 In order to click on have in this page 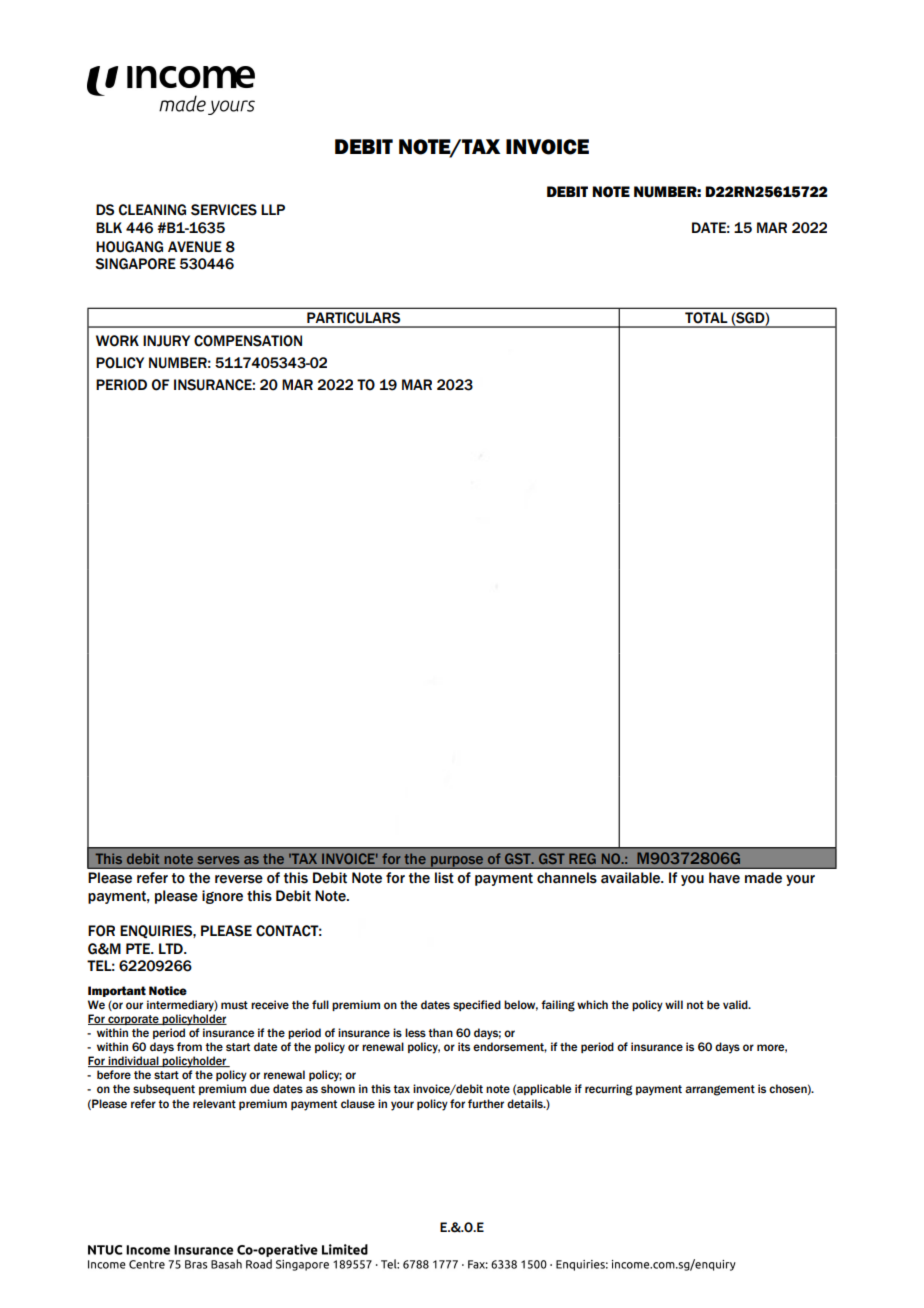, I will do `click(724, 878)`.
